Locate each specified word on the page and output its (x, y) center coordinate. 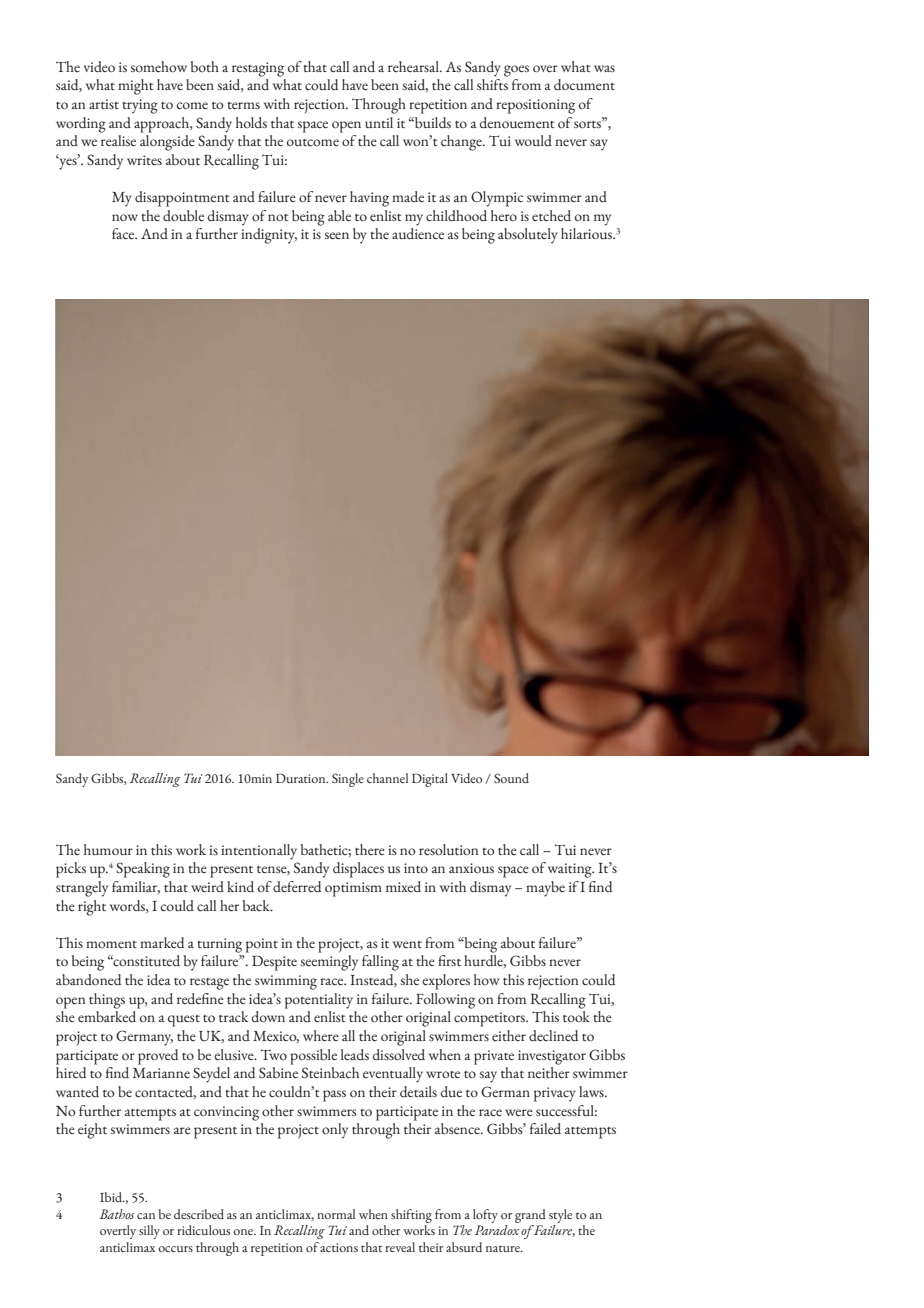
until (379, 122)
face (124, 233)
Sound (511, 778)
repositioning (535, 106)
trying (140, 106)
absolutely (528, 236)
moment (111, 944)
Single (348, 780)
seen (337, 235)
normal (336, 1214)
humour (108, 849)
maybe (545, 889)
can (146, 1216)
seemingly (329, 963)
